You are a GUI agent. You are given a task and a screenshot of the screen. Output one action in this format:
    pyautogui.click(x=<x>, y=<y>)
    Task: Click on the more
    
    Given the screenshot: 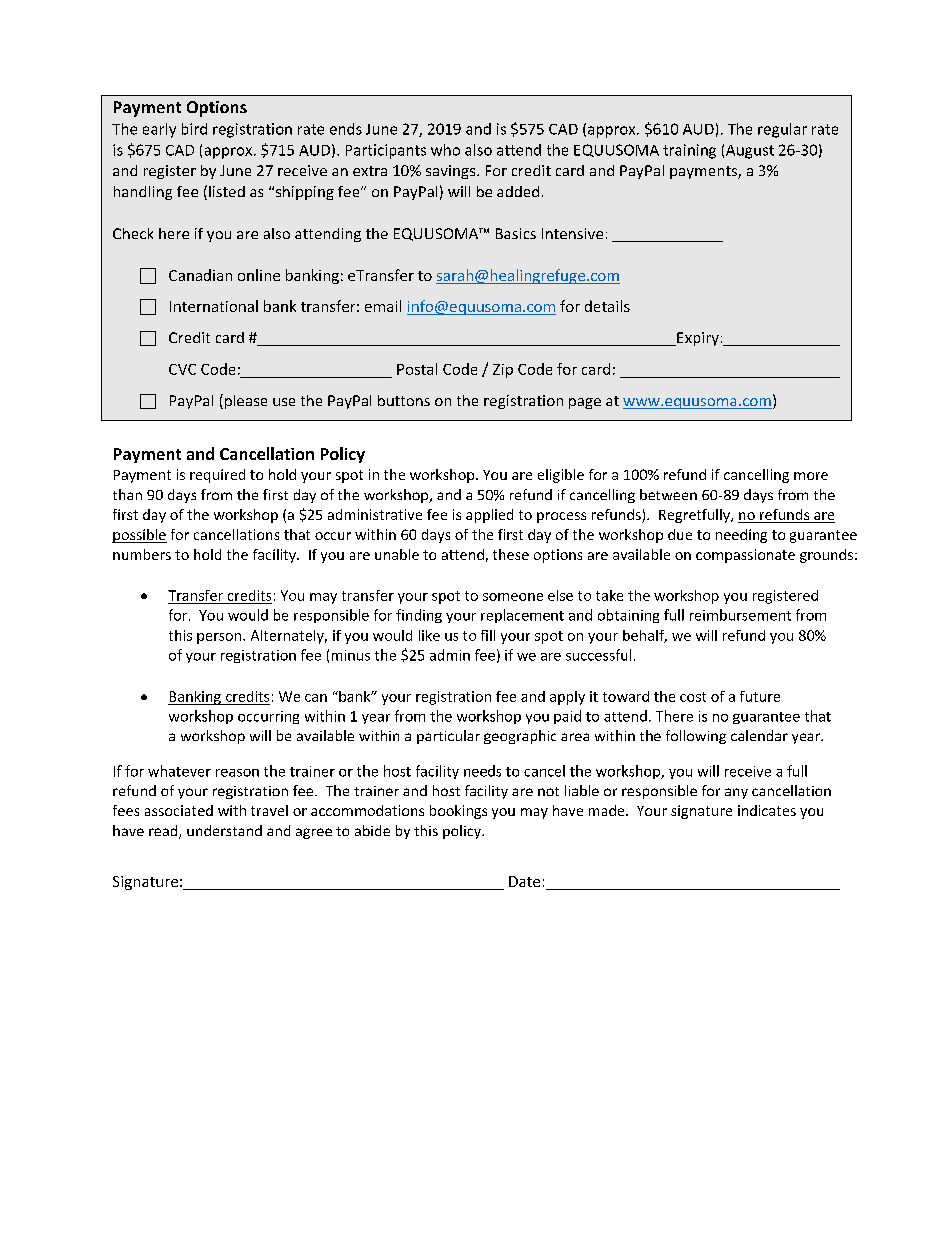 What is the action you would take?
    pyautogui.click(x=811, y=476)
